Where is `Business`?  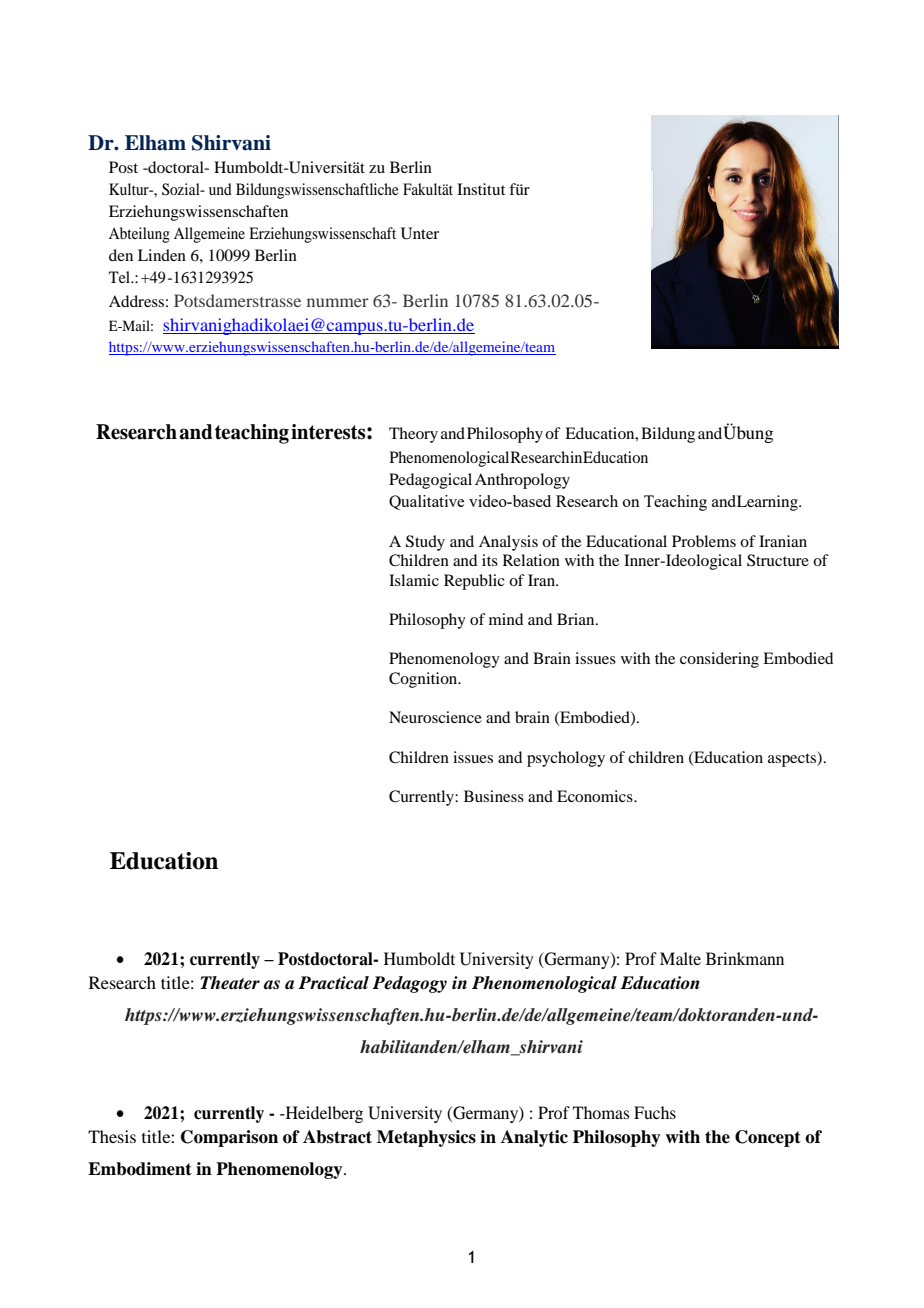 Business is located at coordinates (494, 796).
